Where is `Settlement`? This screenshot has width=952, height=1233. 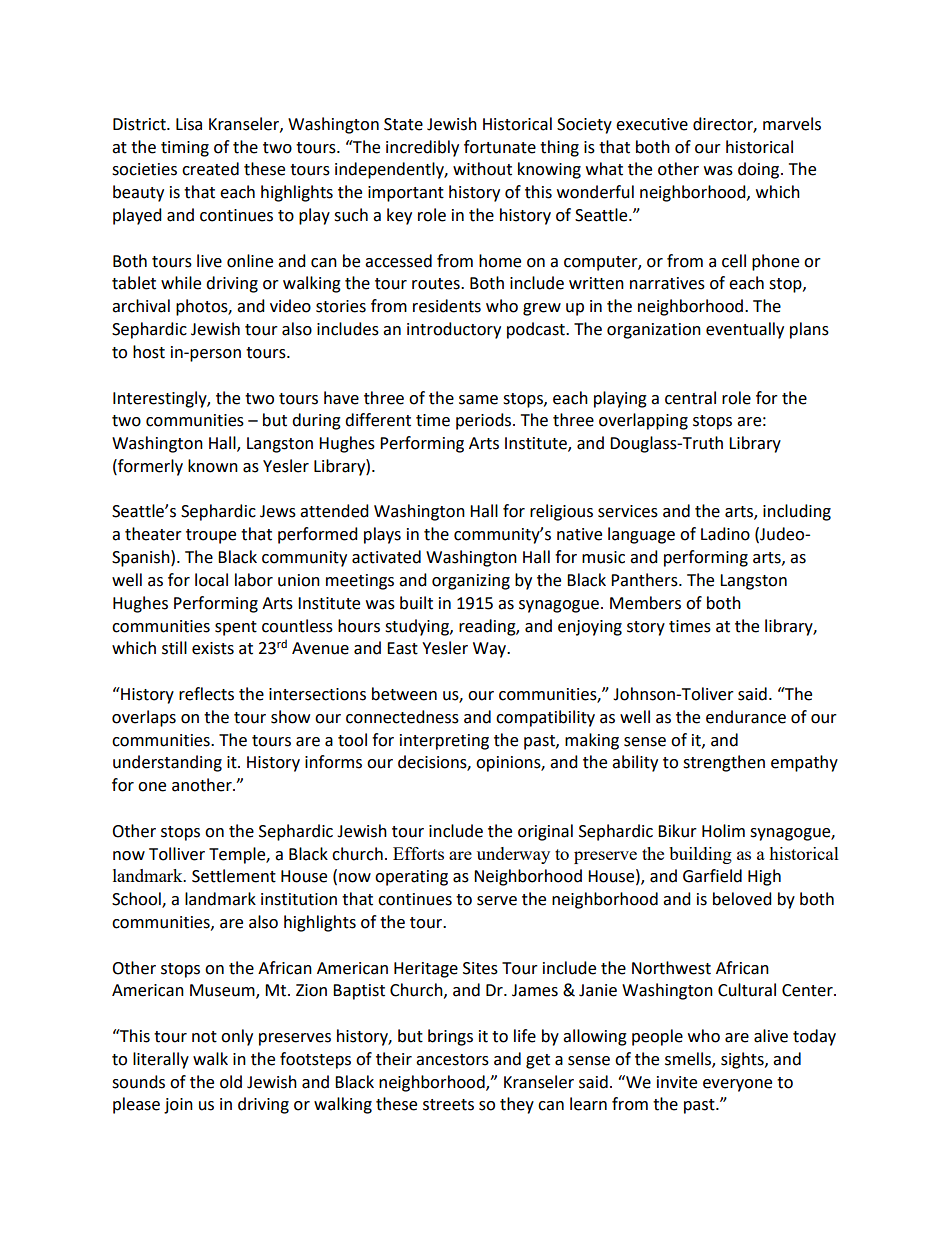 Settlement is located at coordinates (234, 876).
